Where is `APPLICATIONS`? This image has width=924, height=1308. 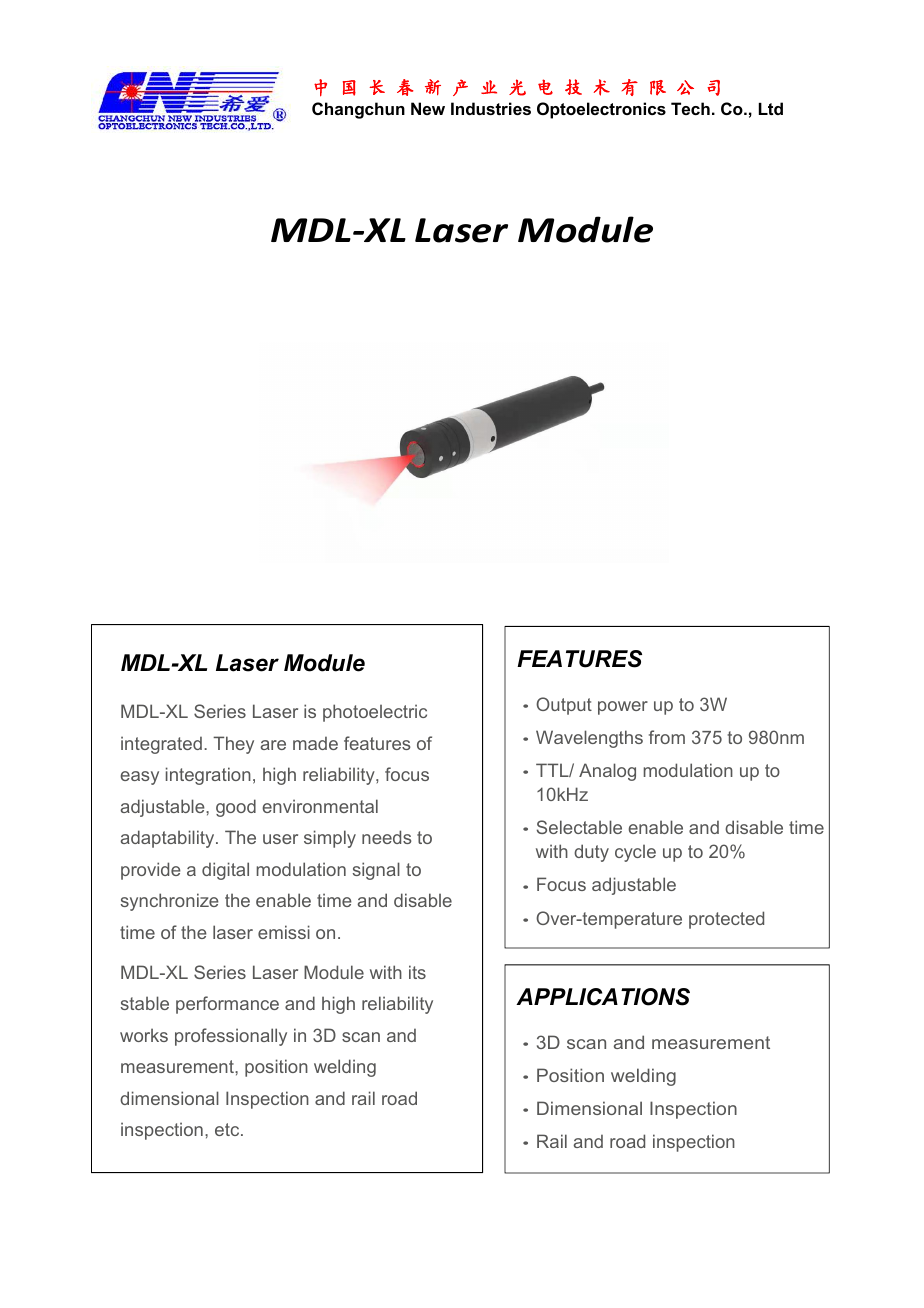 APPLICATIONS is located at coordinates (603, 997).
